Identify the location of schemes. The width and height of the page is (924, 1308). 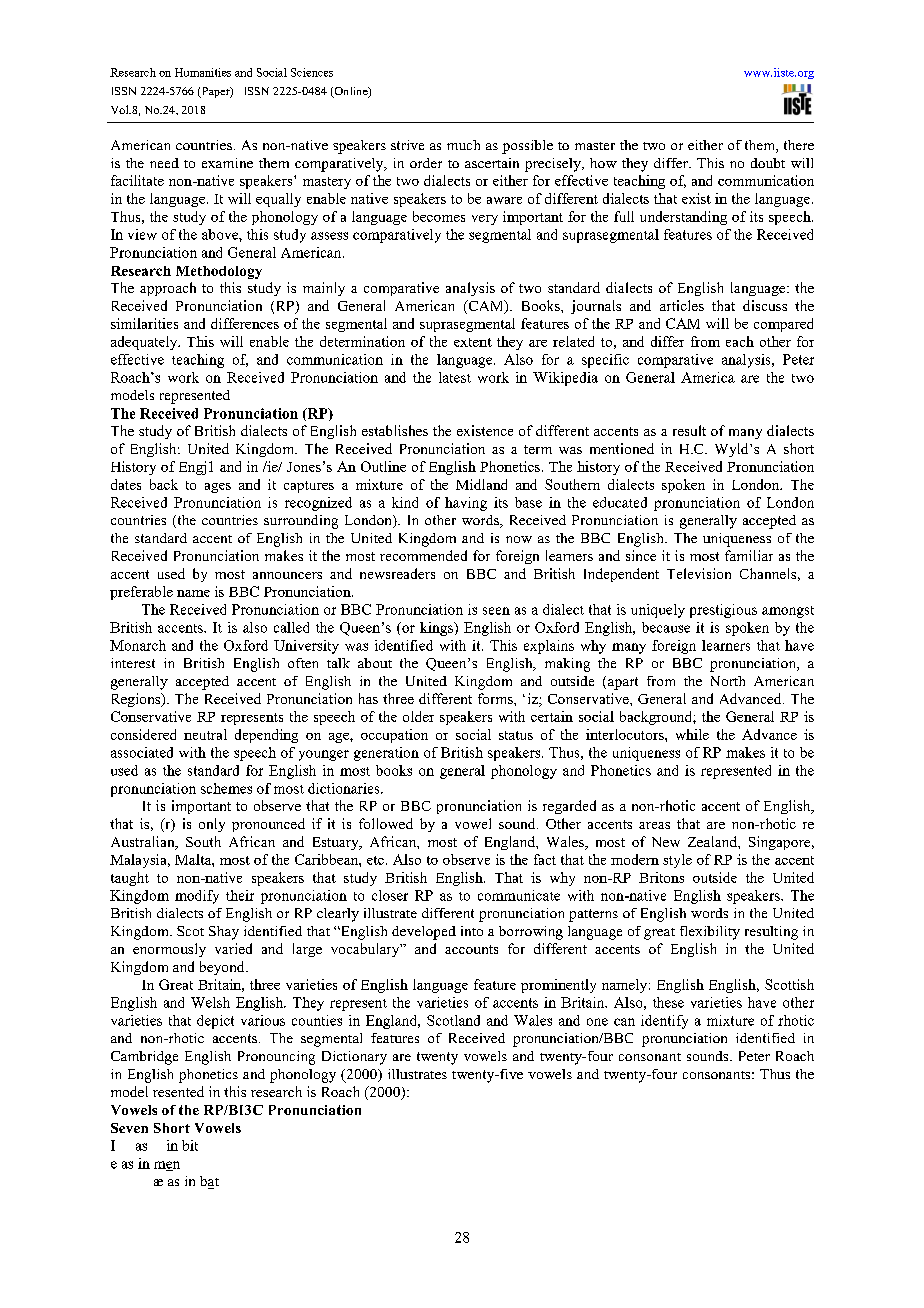
(226, 788).
